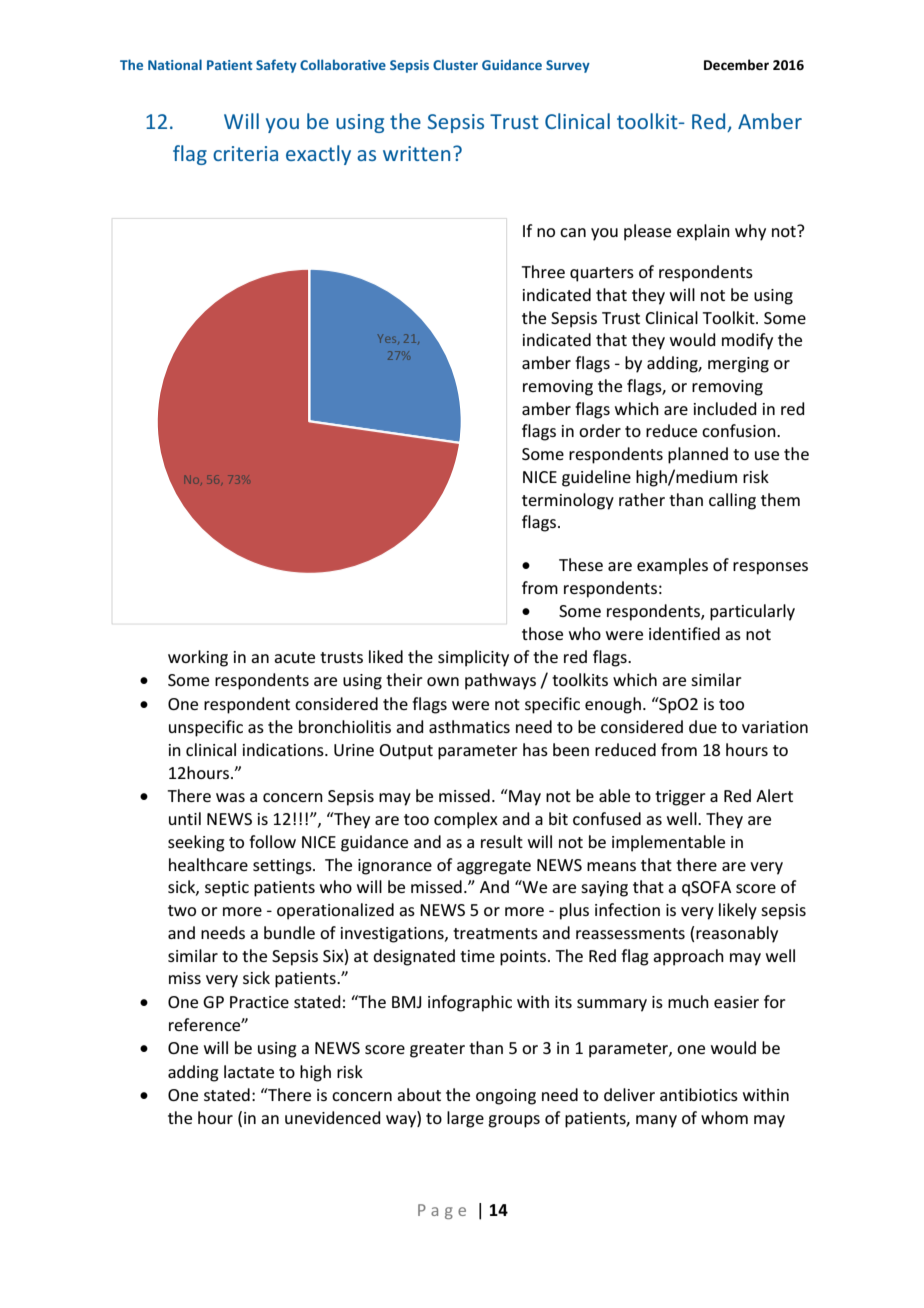 The image size is (924, 1308). I want to click on ongoing, so click(506, 1097).
